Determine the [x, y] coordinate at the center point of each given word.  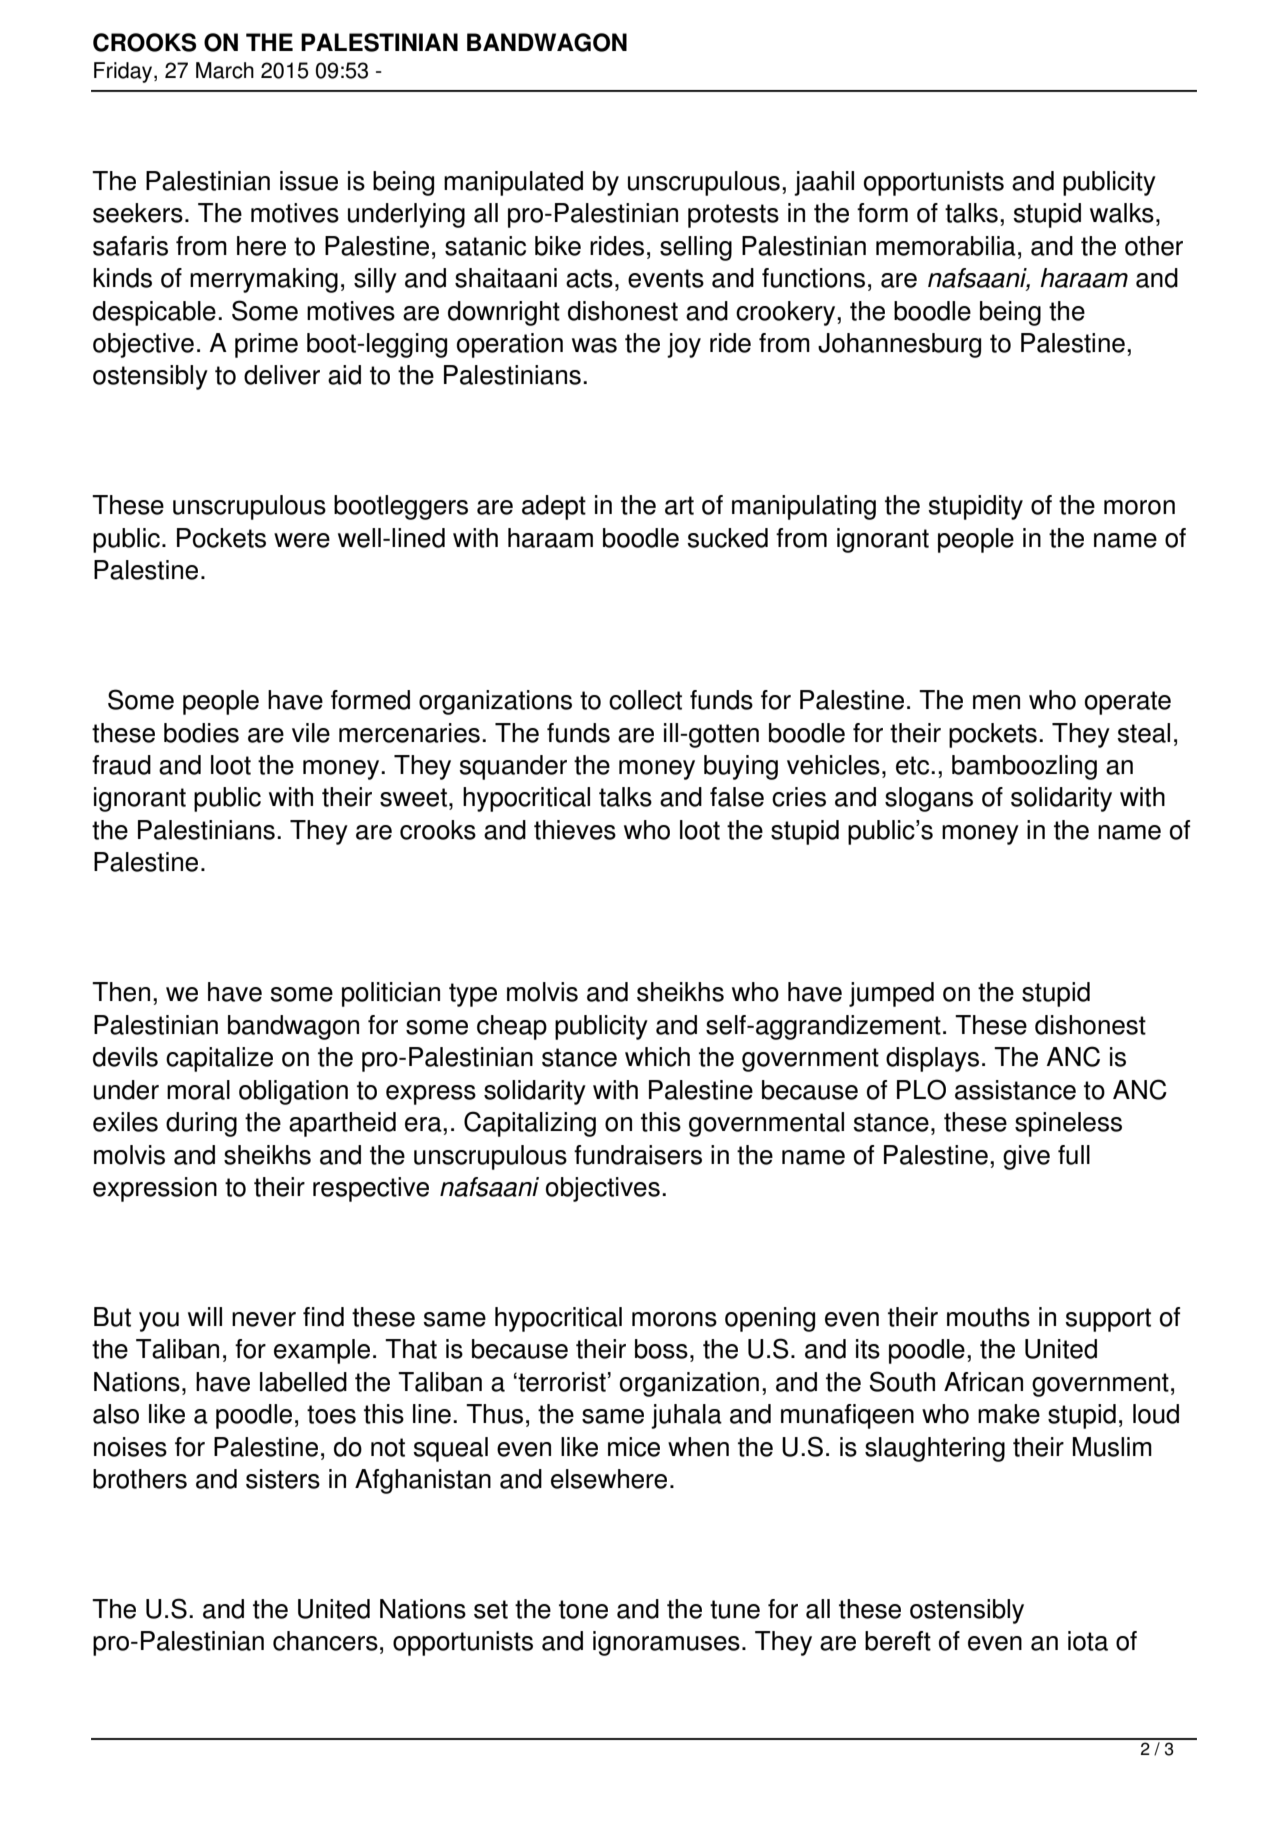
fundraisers [638, 1155]
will [205, 1316]
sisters [283, 1479]
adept [554, 507]
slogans [929, 799]
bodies [201, 733]
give [1026, 1157]
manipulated [513, 183]
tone [583, 1609]
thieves [575, 830]
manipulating [804, 507]
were [302, 540]
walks [1122, 213]
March [225, 70]
